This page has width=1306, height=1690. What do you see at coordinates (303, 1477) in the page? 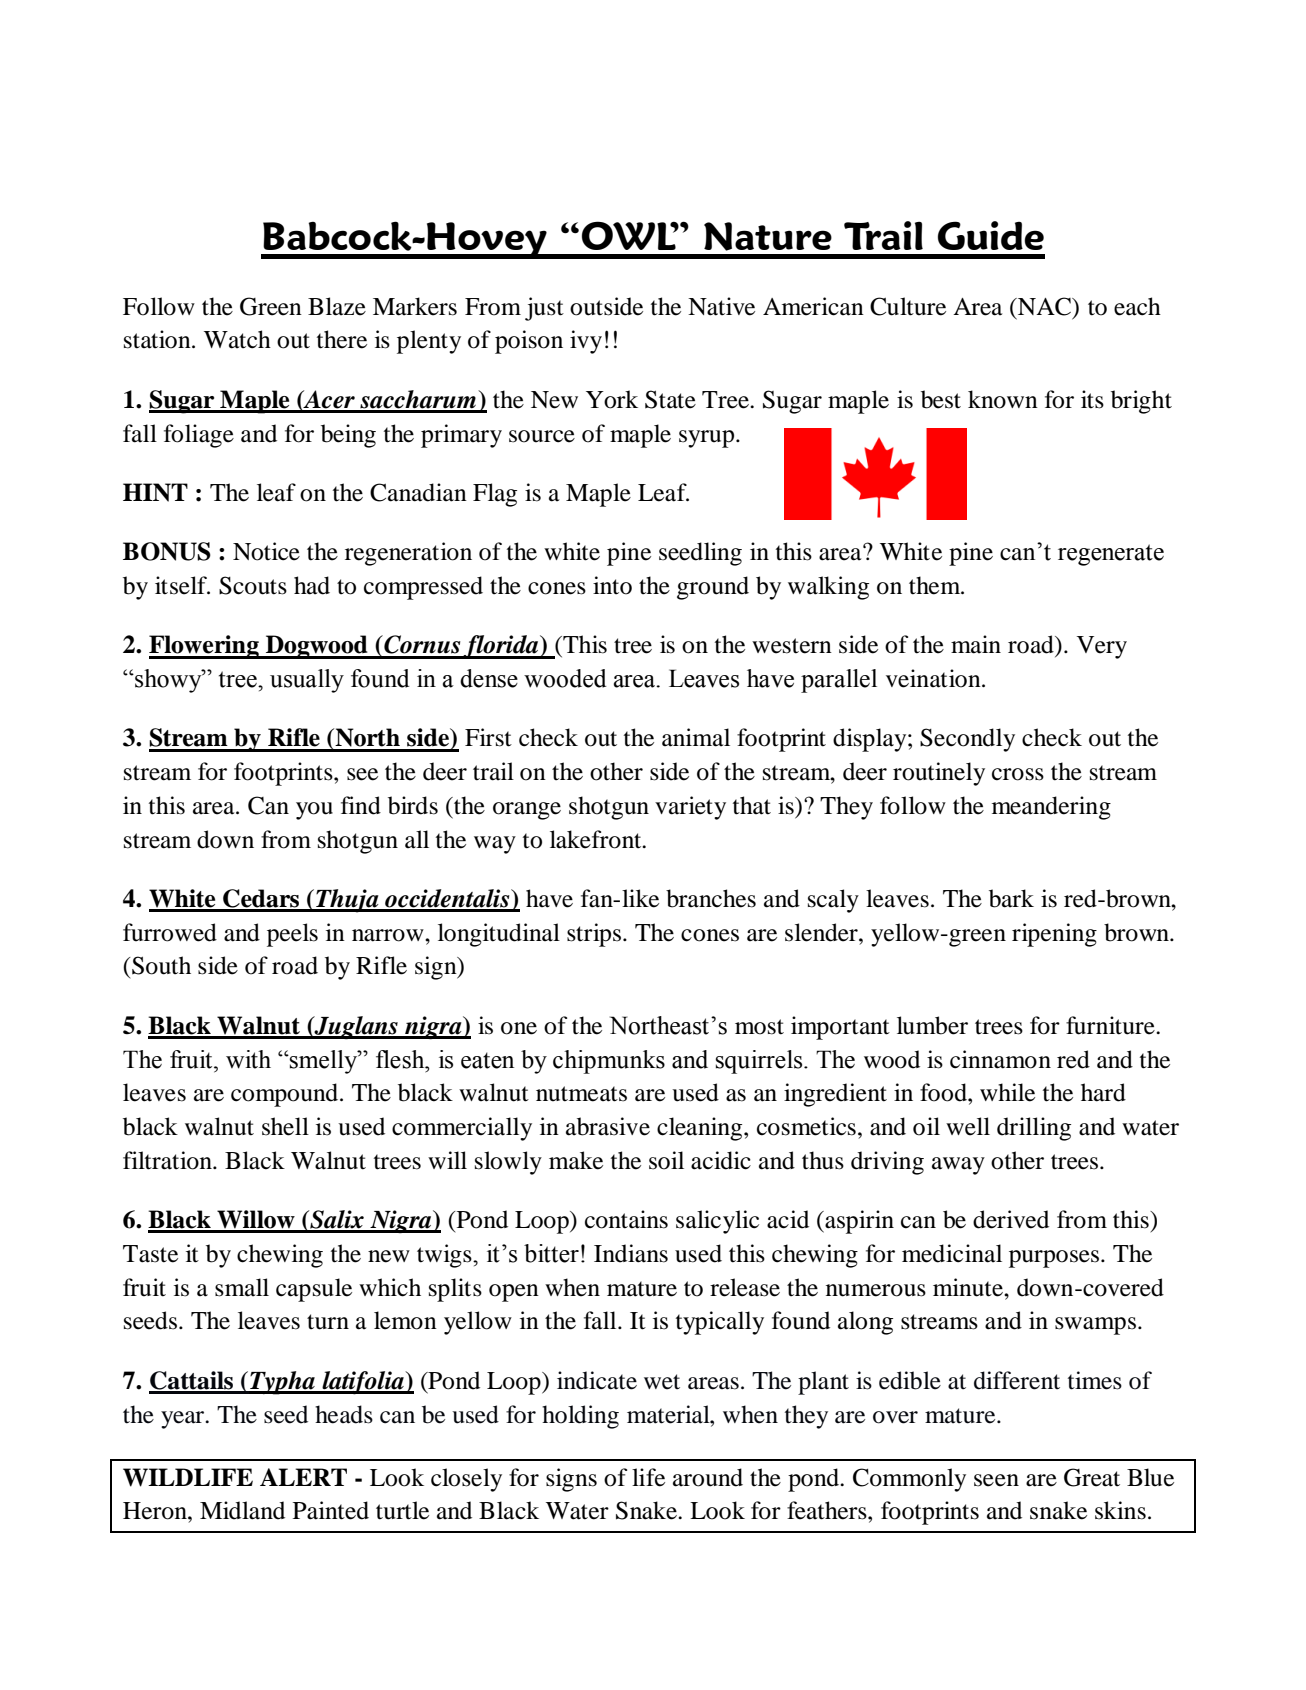
I see `ALERT` at bounding box center [303, 1477].
